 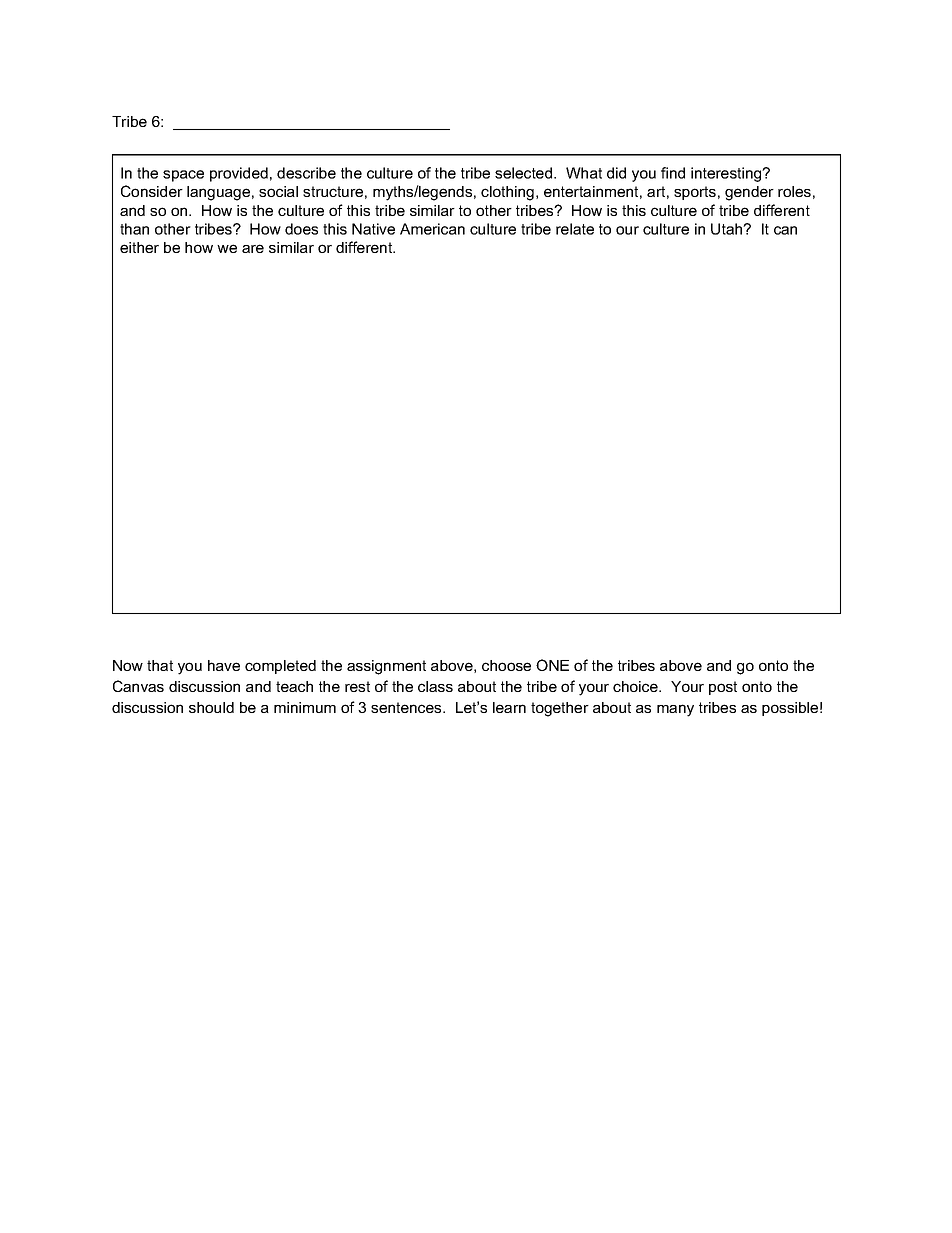 I want to click on space, so click(x=183, y=176).
